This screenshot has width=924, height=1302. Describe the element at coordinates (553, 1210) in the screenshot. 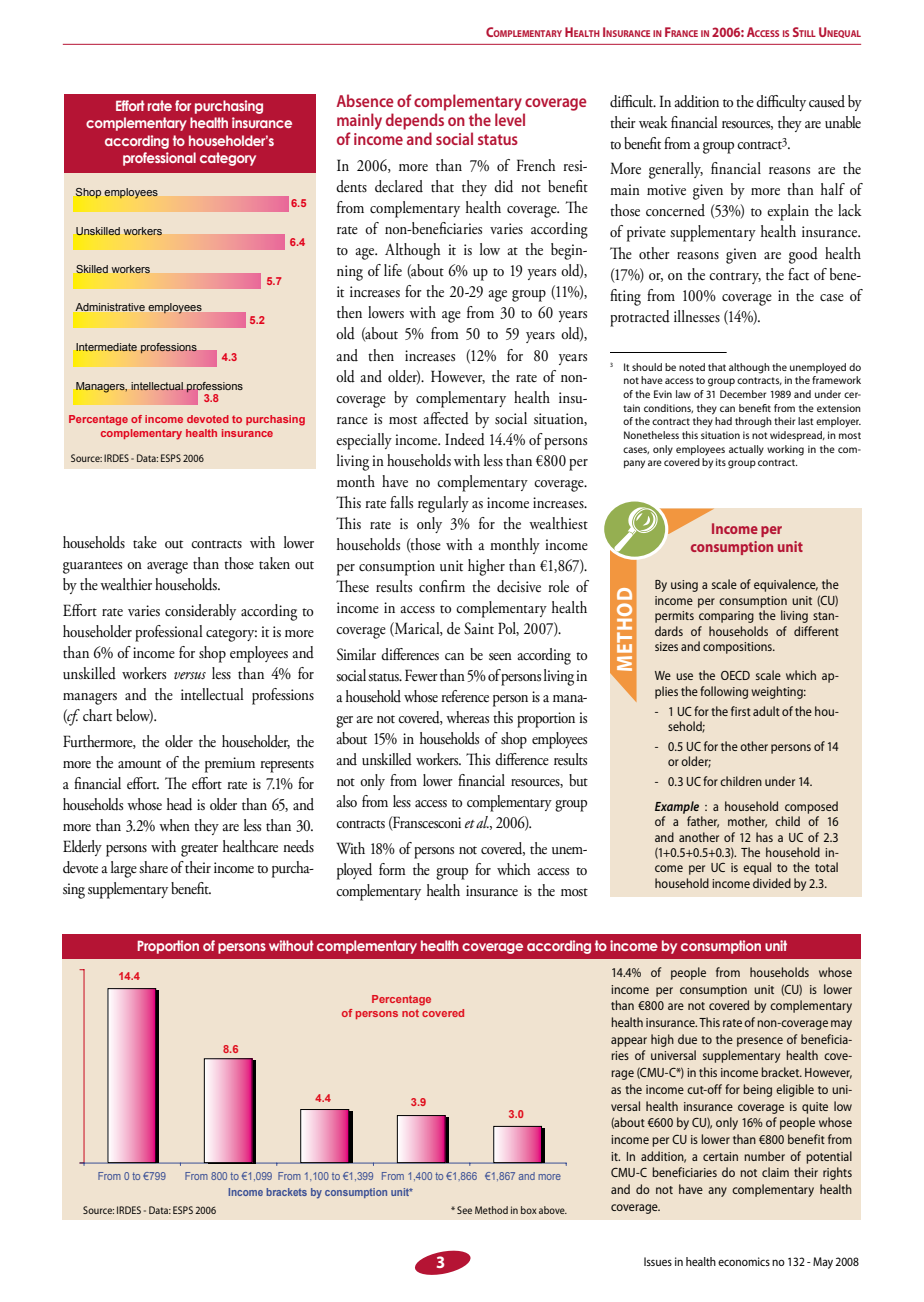

I see `above` at that location.
